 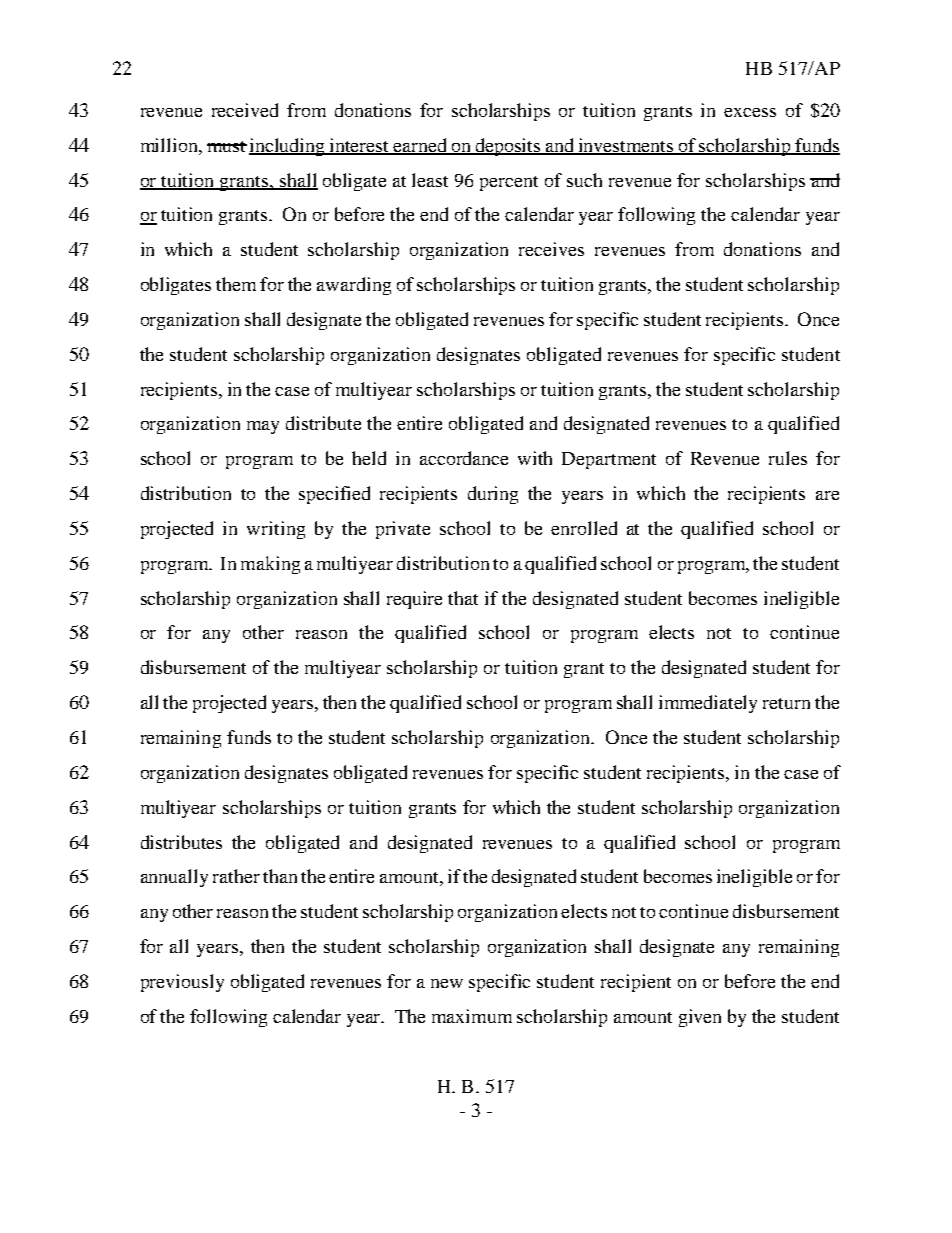 I want to click on accordance, so click(x=464, y=458).
